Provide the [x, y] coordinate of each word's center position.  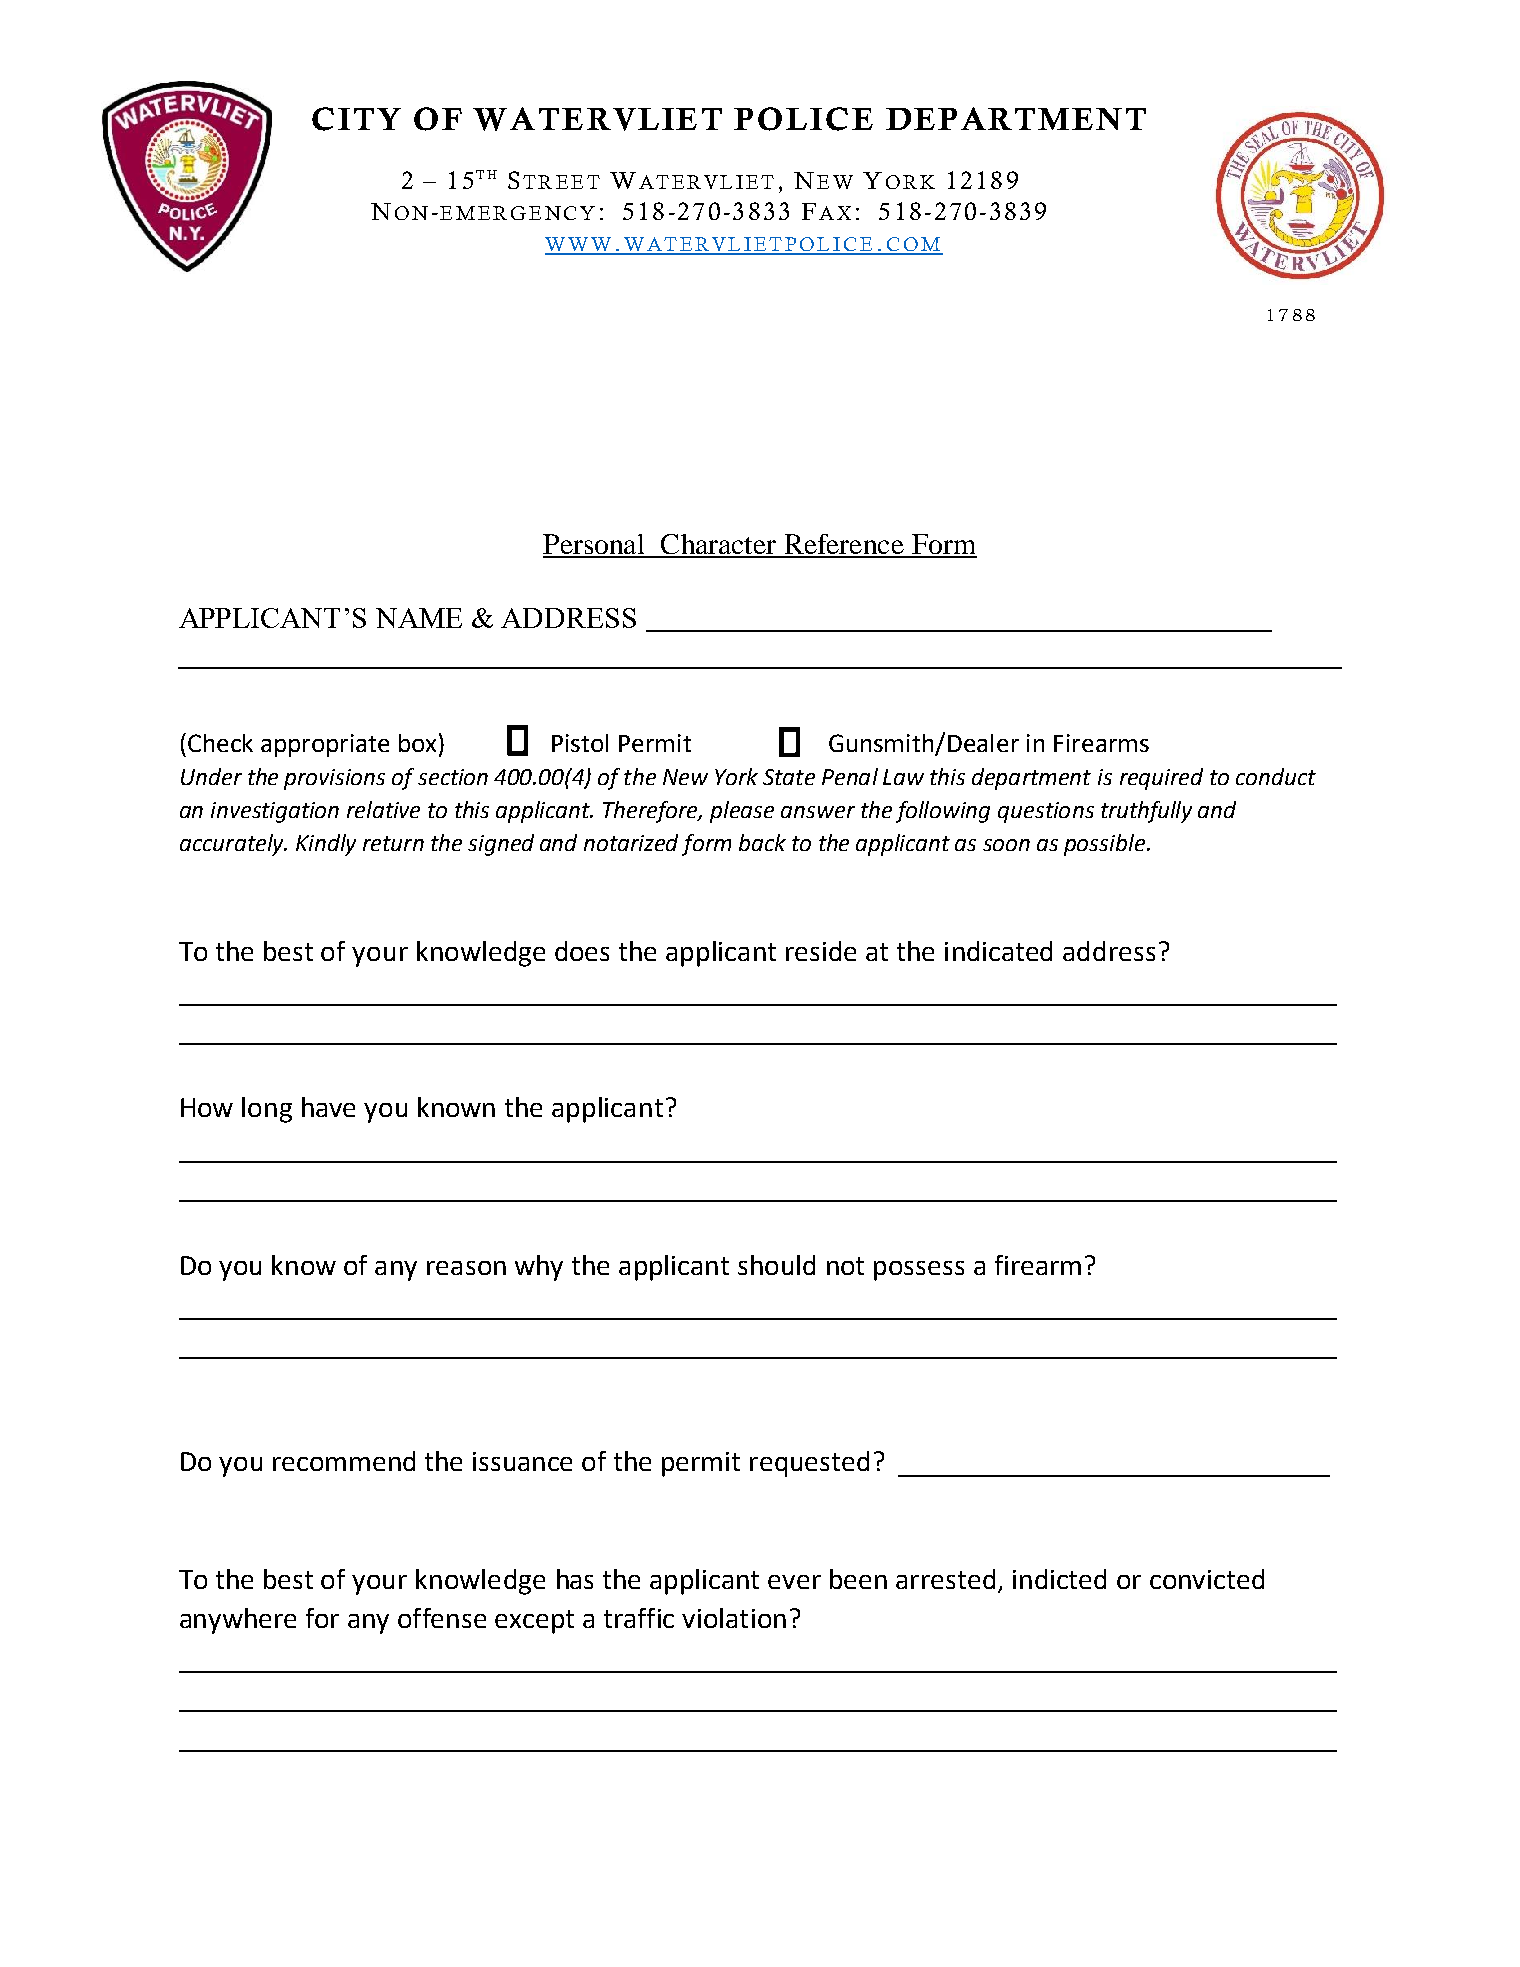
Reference [844, 545]
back [762, 842]
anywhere [238, 1621]
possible [1106, 845]
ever [794, 1582]
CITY [356, 119]
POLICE [803, 119]
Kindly [326, 845]
